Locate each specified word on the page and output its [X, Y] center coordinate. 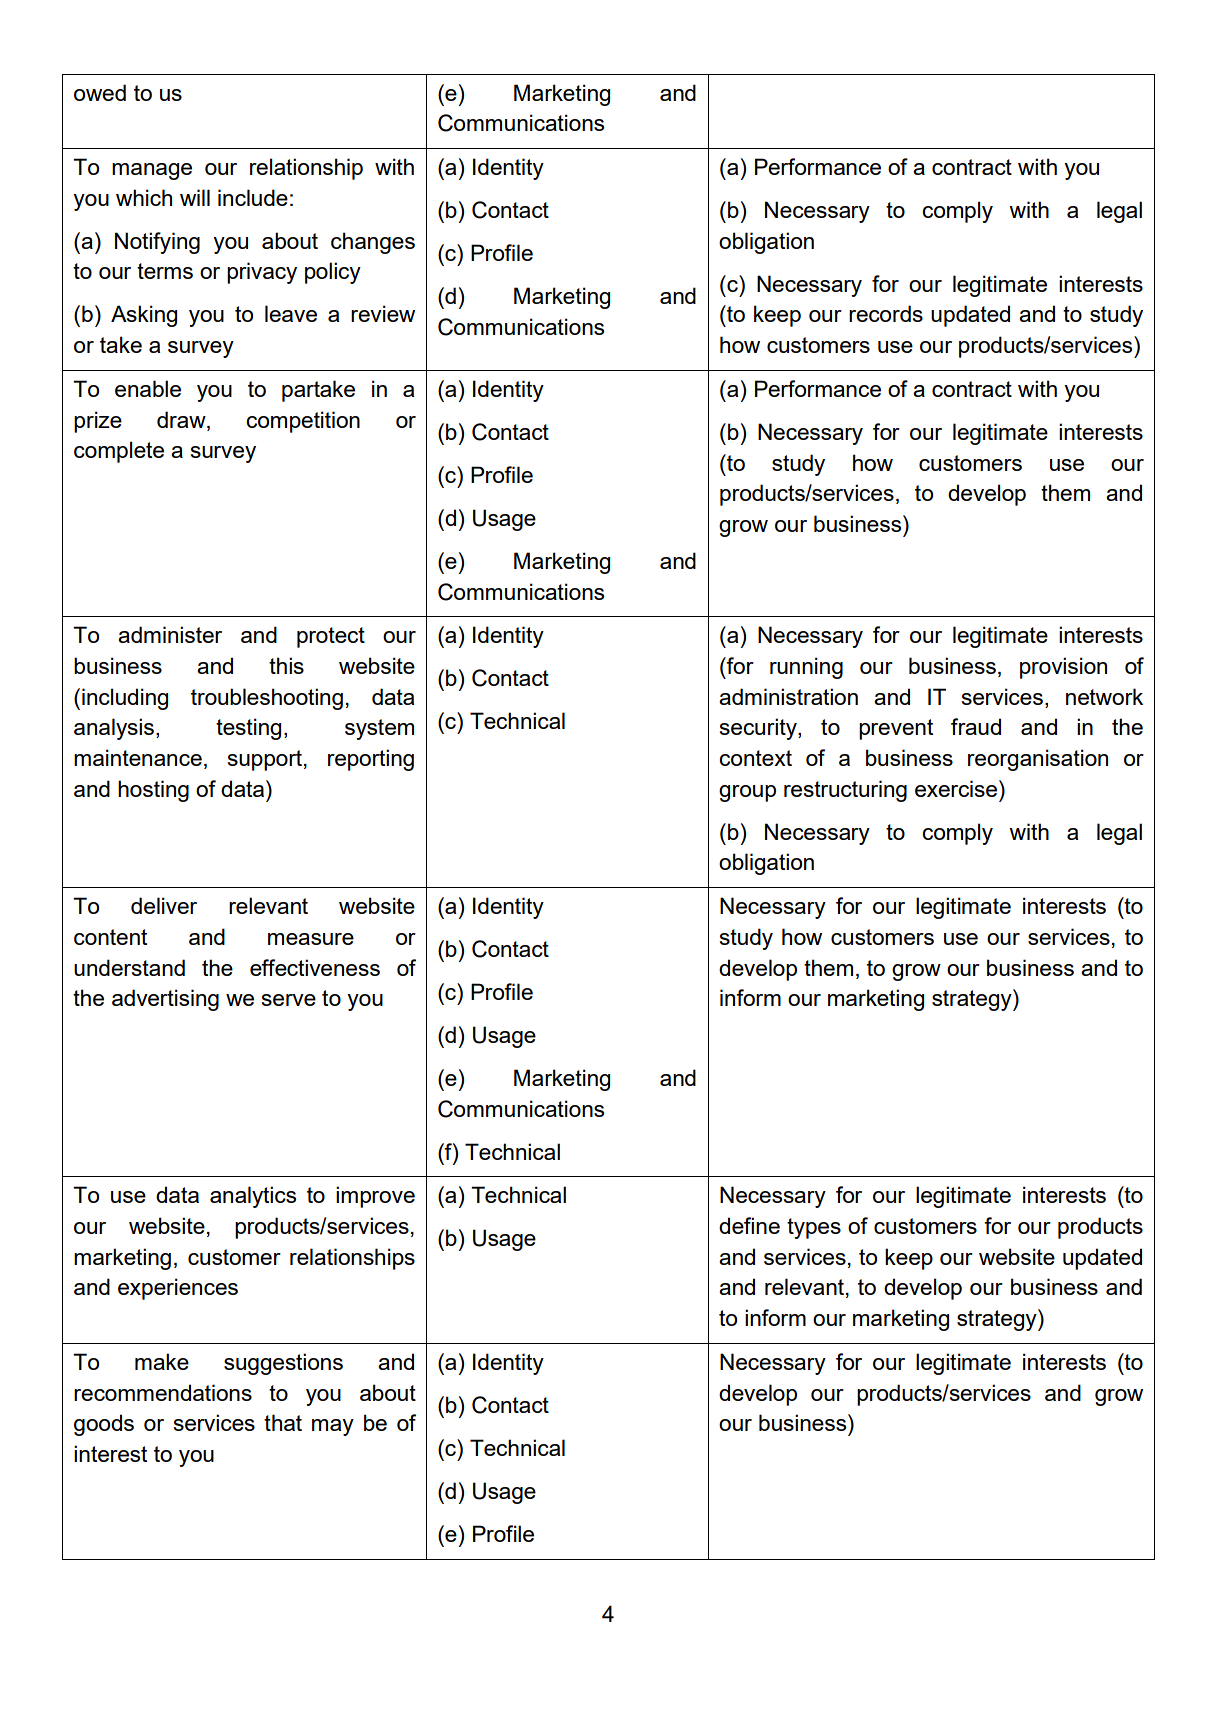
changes [373, 243]
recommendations [163, 1392]
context [755, 758]
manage [152, 171]
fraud [976, 726]
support [264, 760]
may [333, 1427]
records [886, 313]
